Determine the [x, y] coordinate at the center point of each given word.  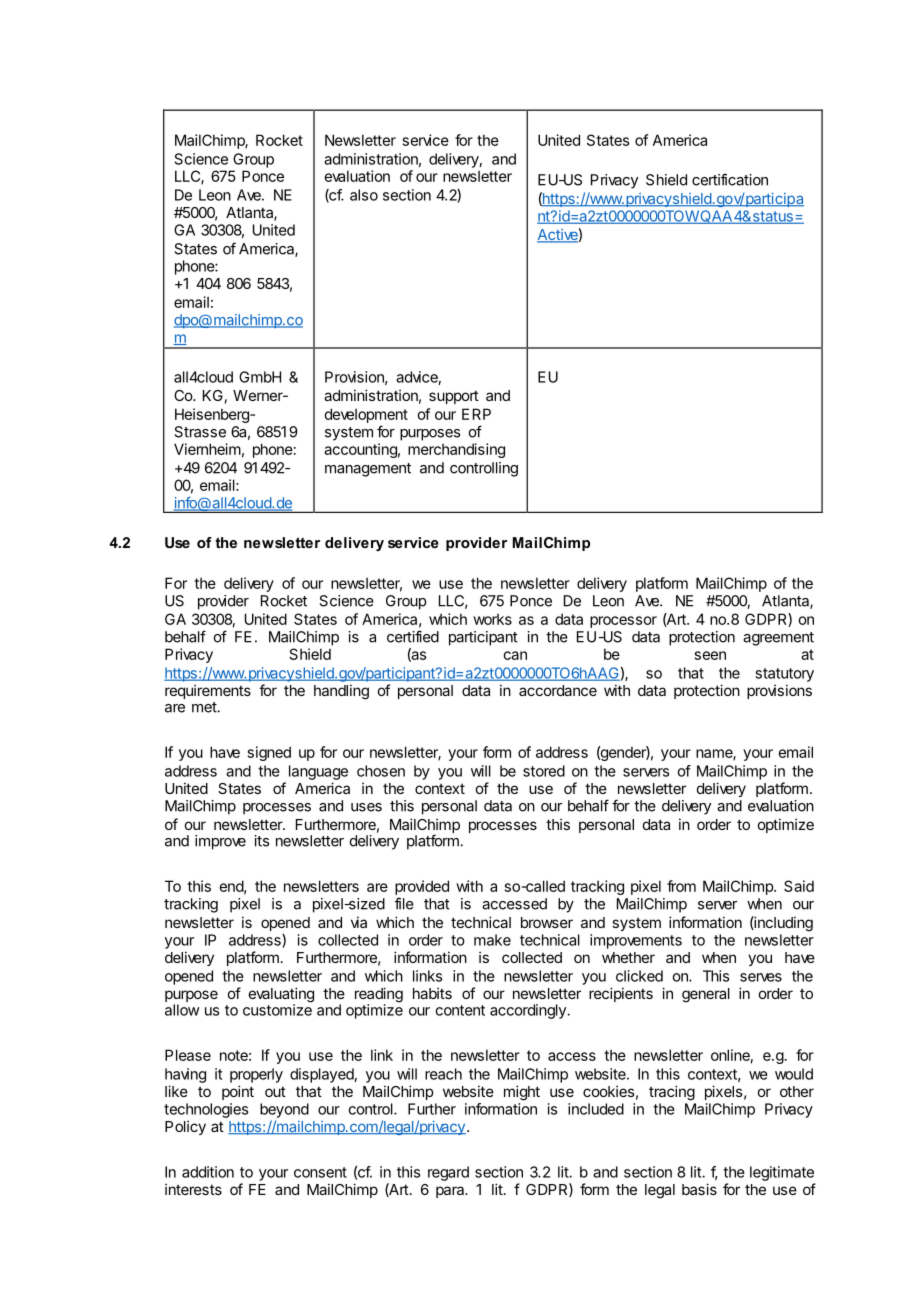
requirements [208, 691]
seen [710, 655]
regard [448, 1173]
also [364, 195]
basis [699, 1189]
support [454, 397]
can [515, 655]
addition [208, 1172]
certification [730, 179]
